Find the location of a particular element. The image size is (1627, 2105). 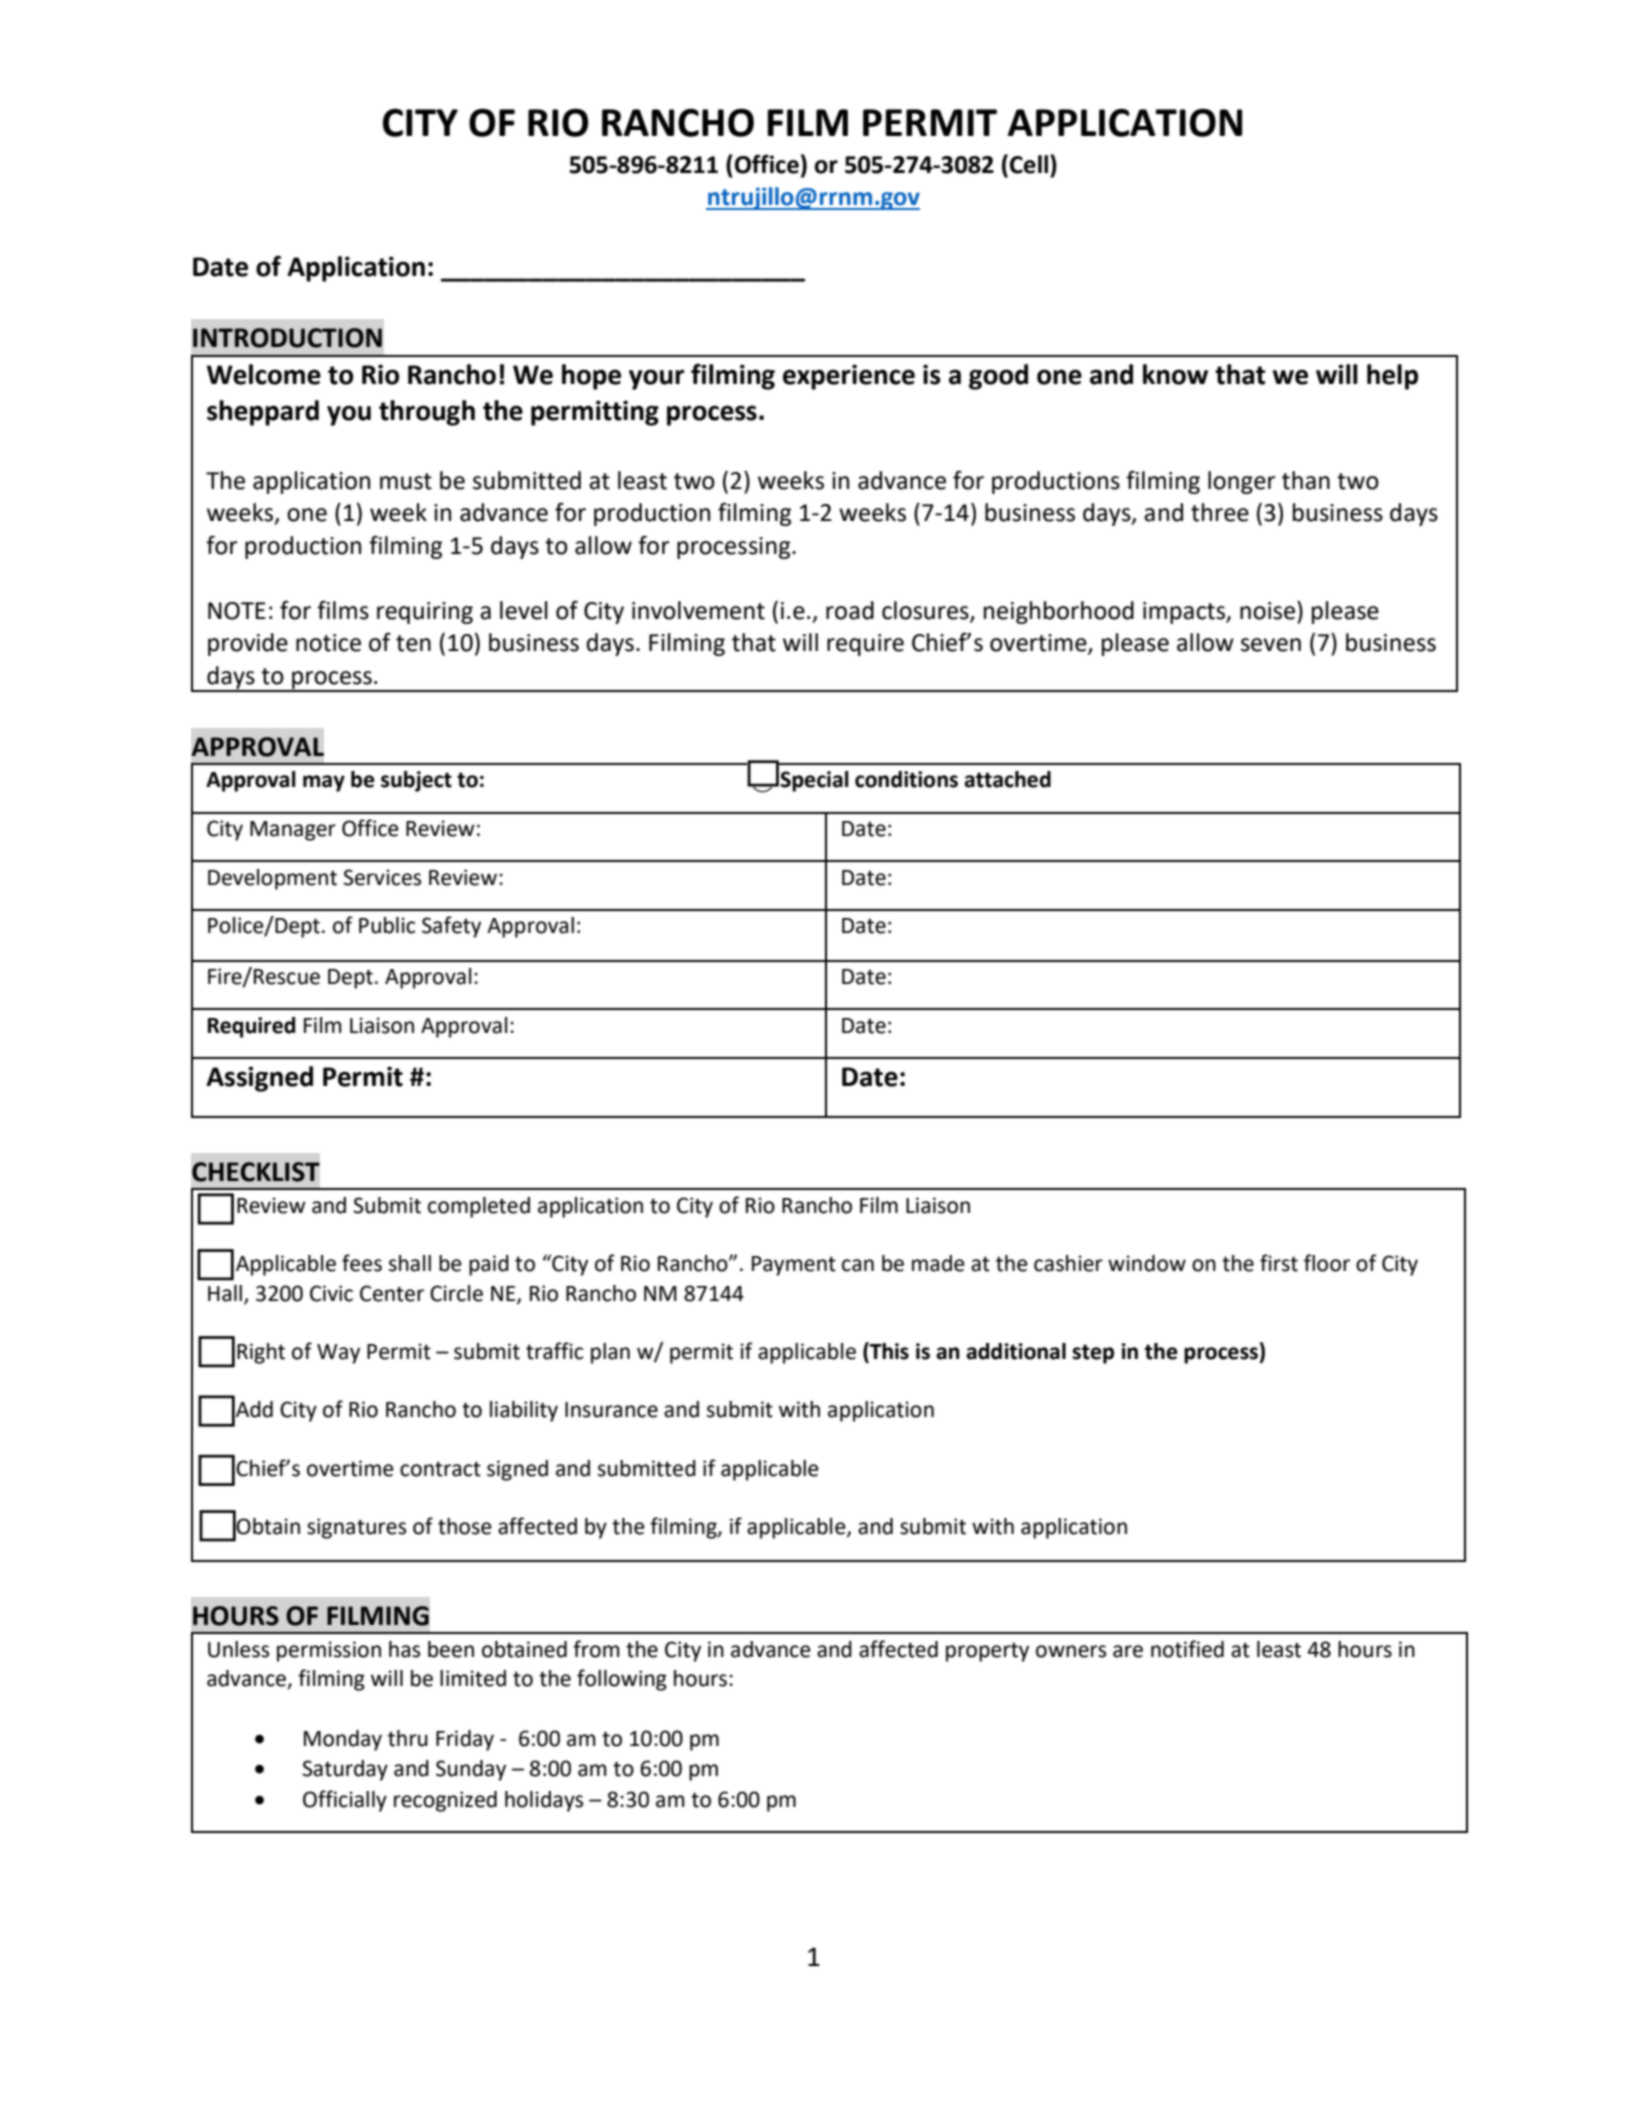

Cell is located at coordinates (1030, 164).
